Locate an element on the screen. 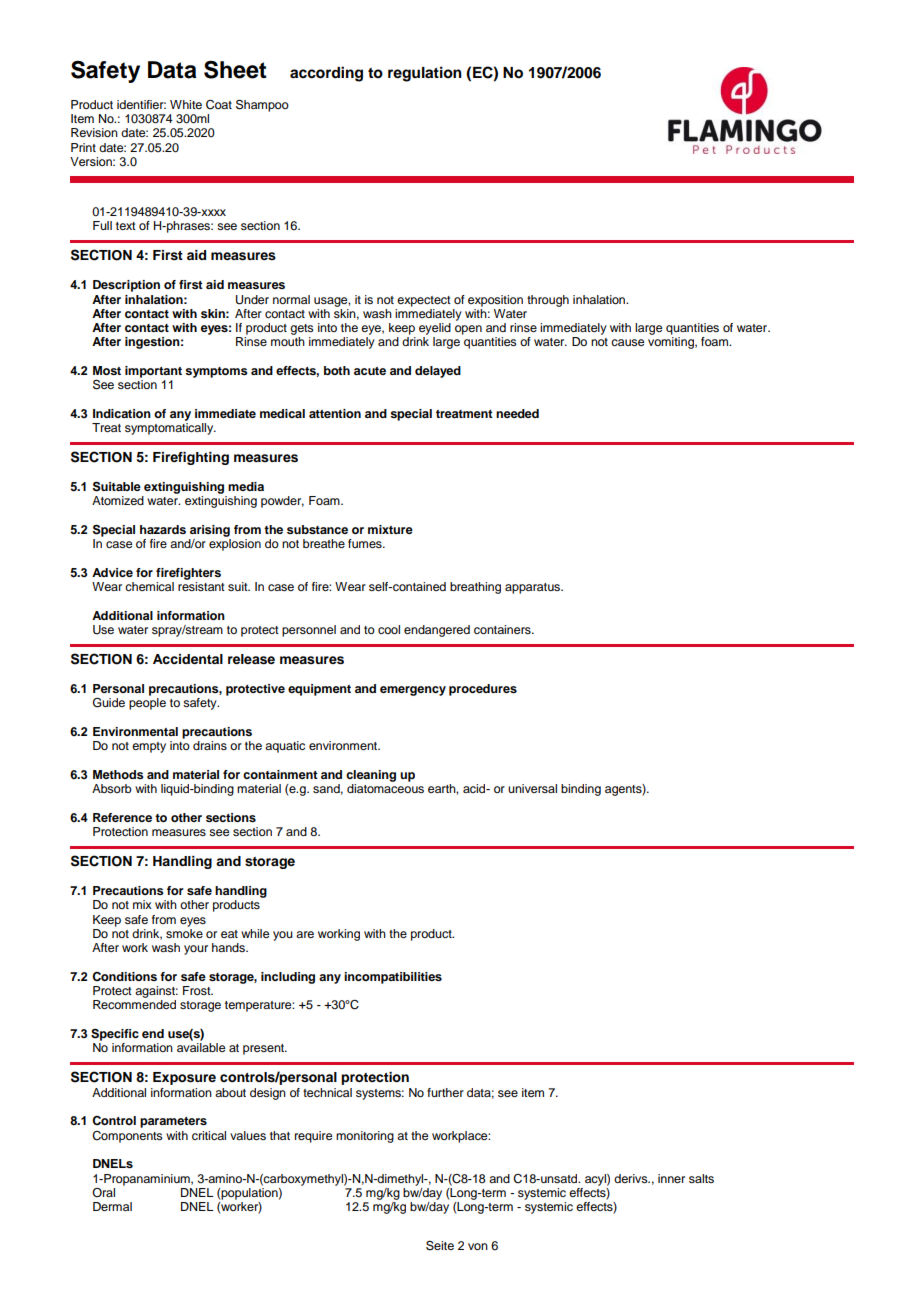 This screenshot has width=924, height=1308. mixture is located at coordinates (390, 529).
